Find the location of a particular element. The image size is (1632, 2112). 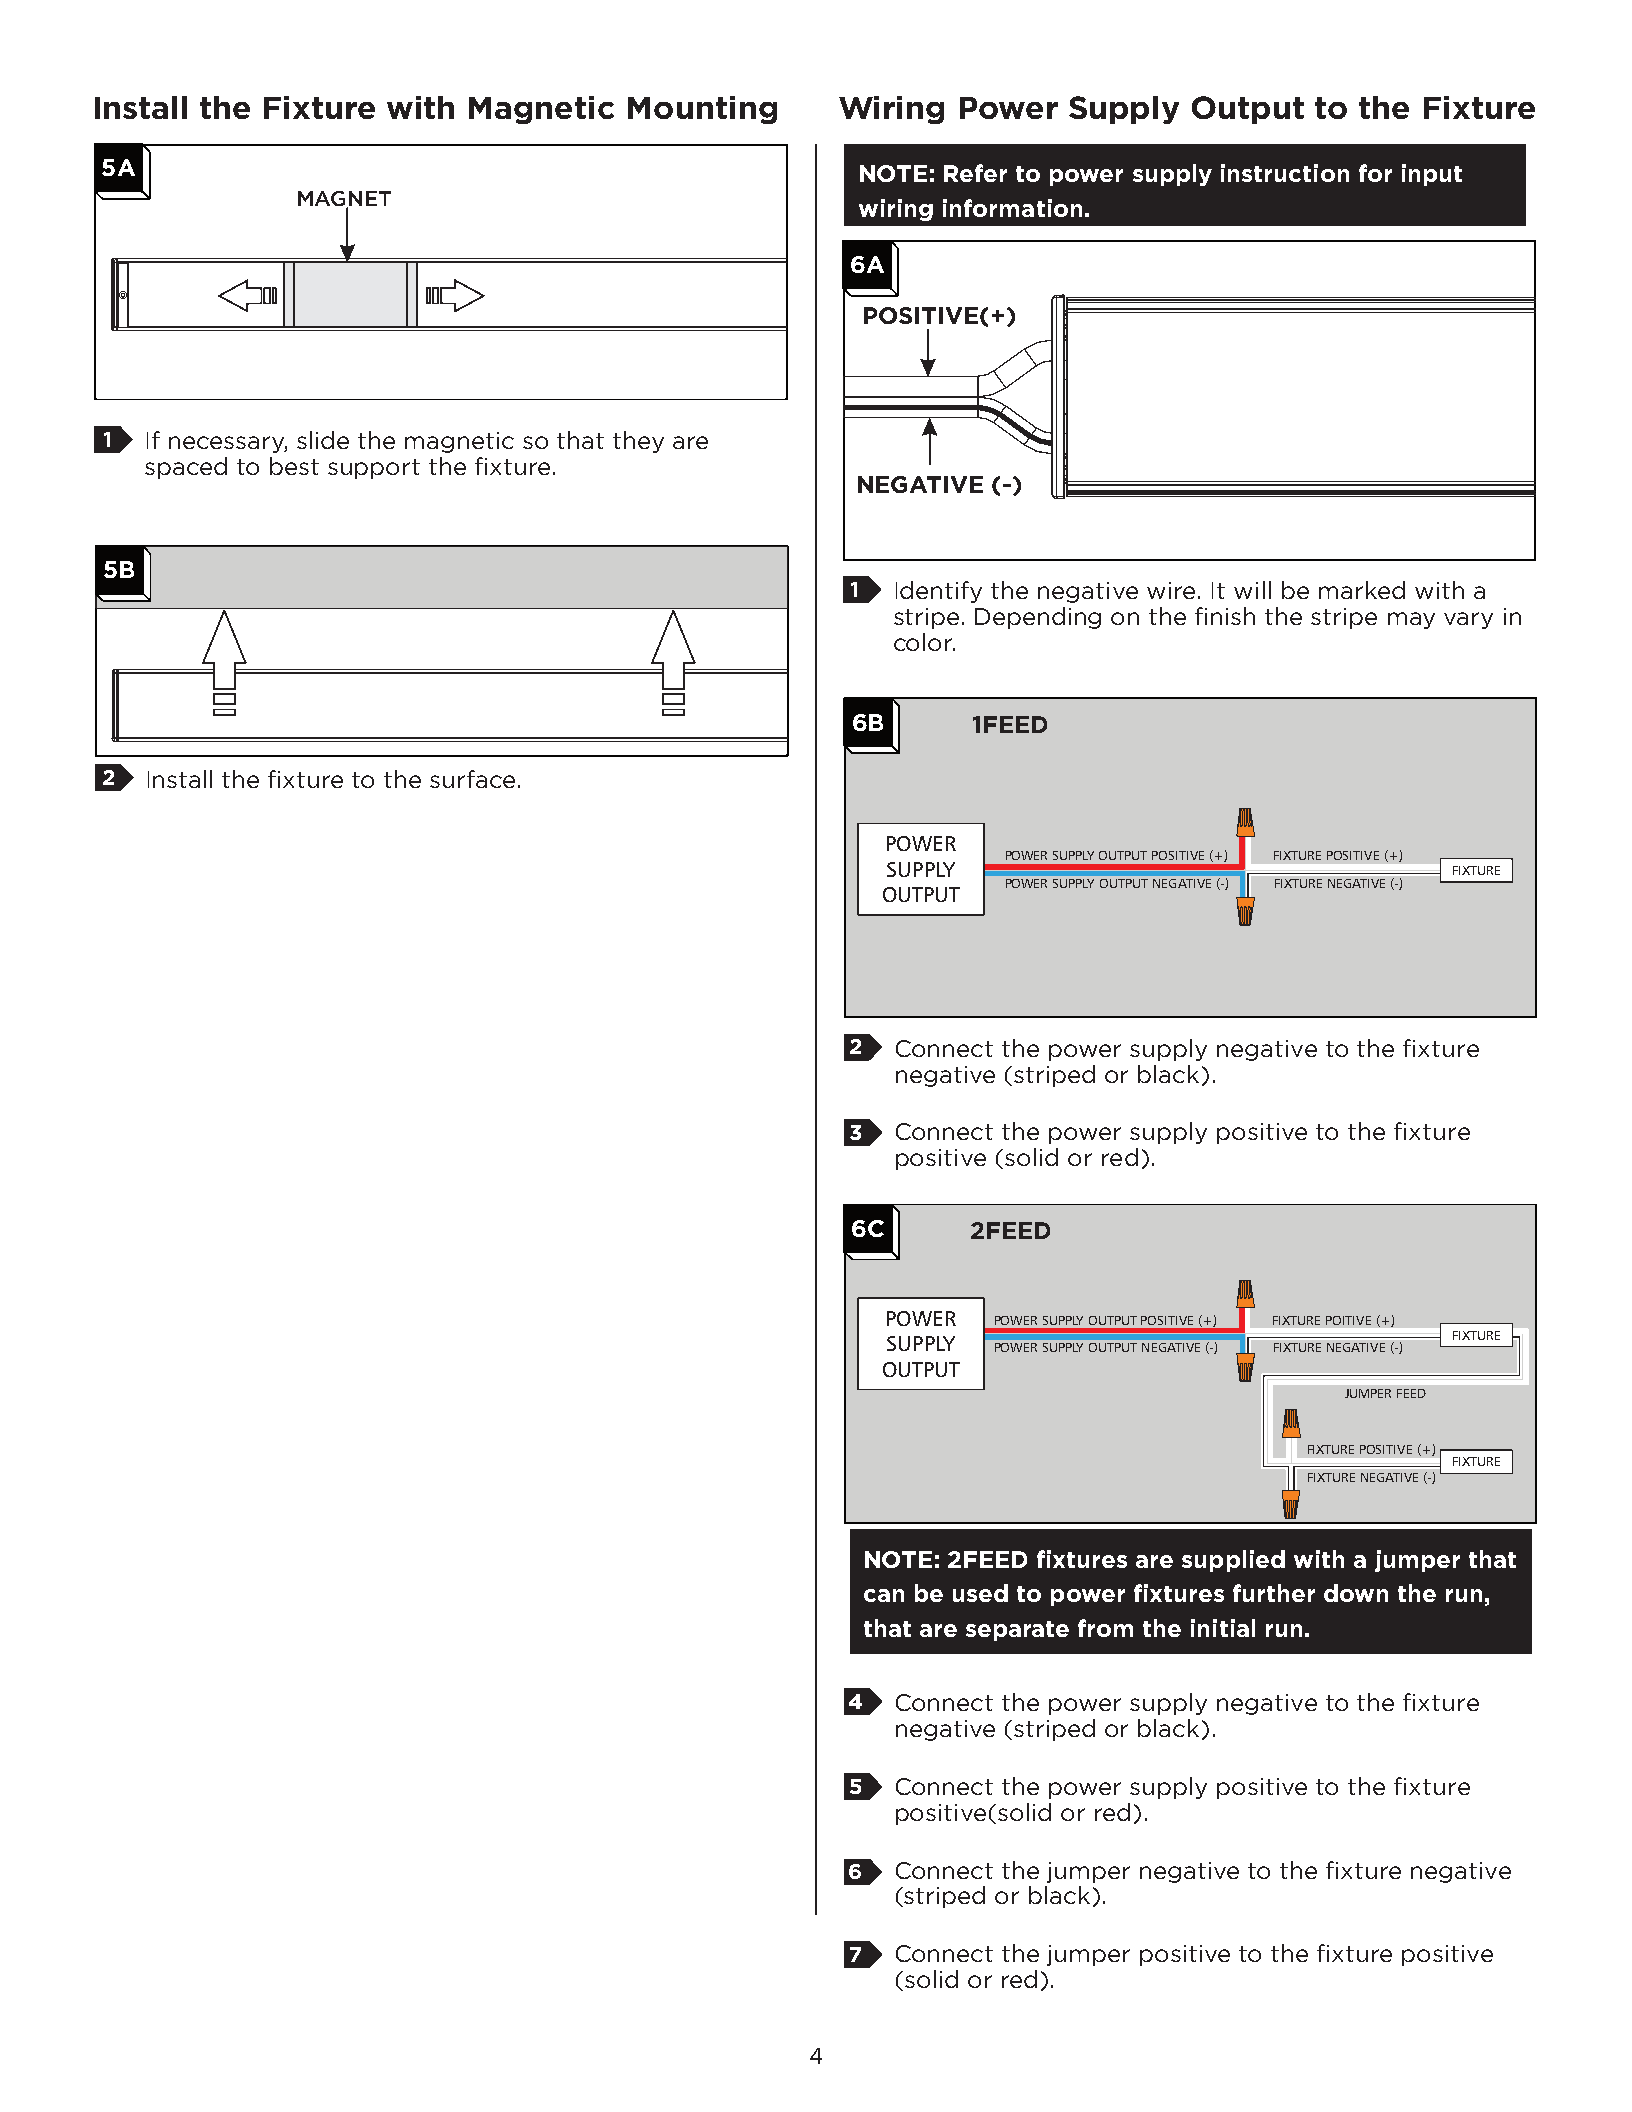

instruction is located at coordinates (1285, 173).
